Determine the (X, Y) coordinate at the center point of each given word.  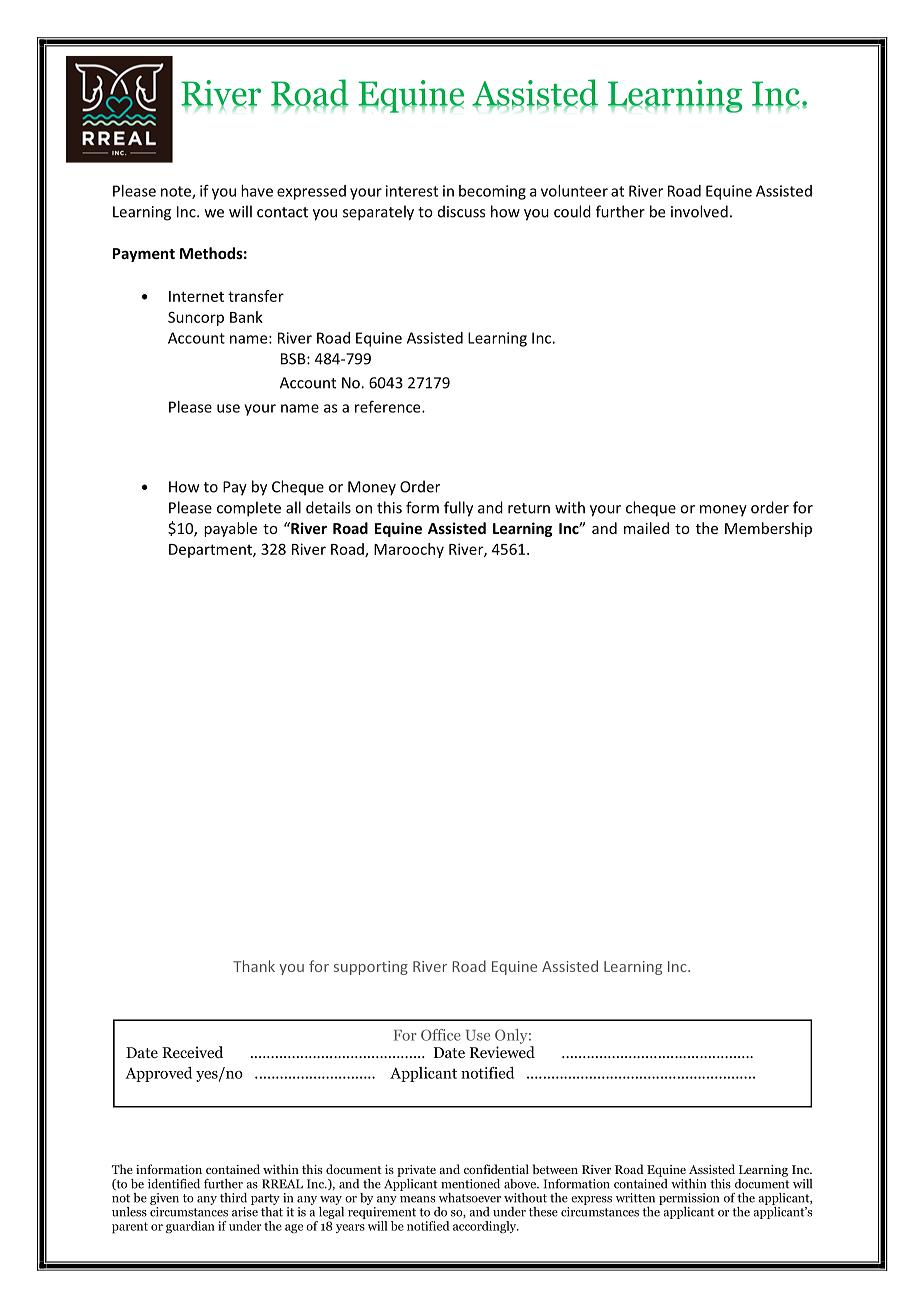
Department (211, 551)
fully (458, 509)
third (233, 1198)
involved (699, 211)
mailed (646, 528)
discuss (461, 211)
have (257, 191)
